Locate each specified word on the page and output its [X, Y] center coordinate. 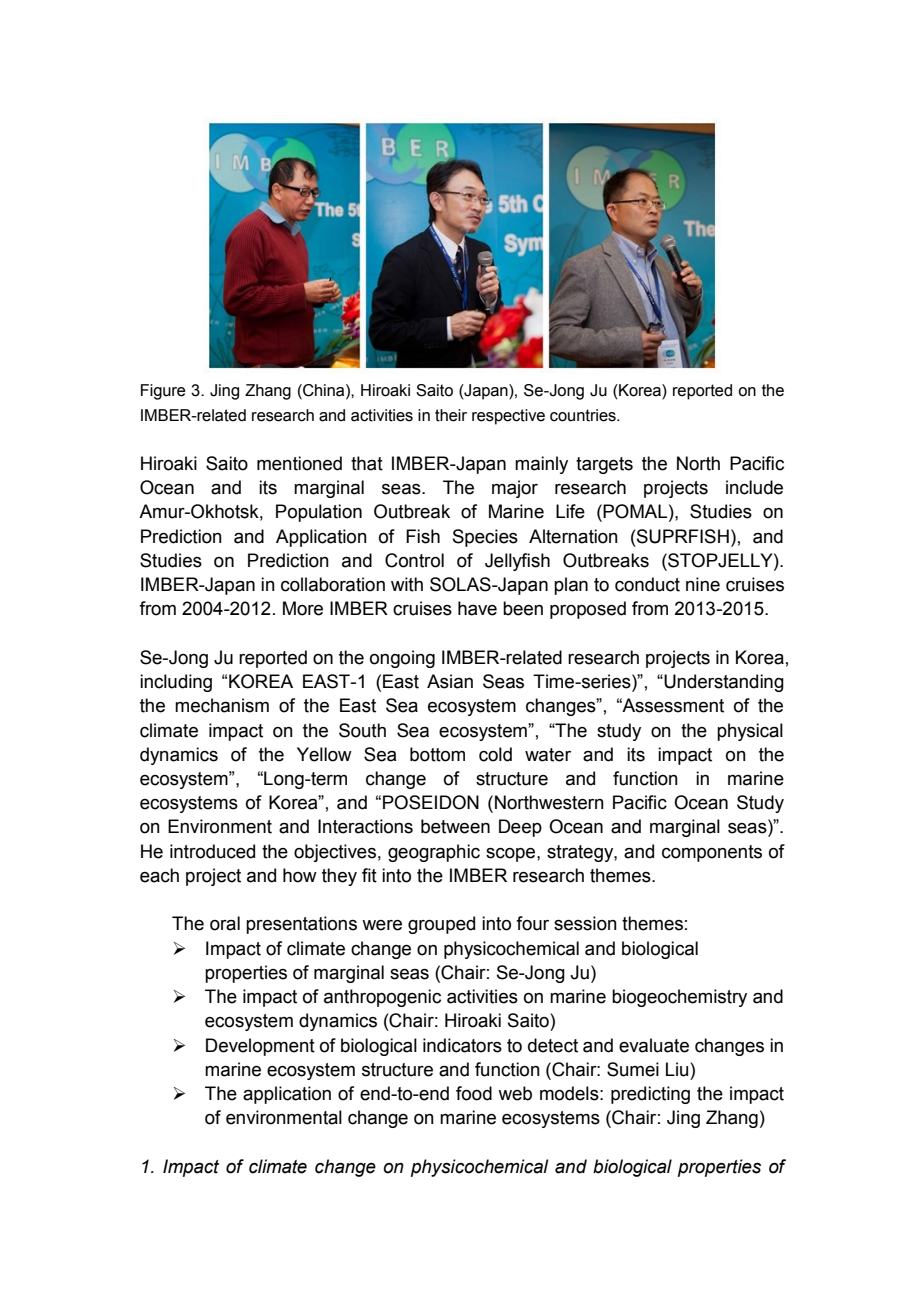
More [303, 608]
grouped [441, 925]
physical [750, 732]
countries [584, 415]
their [451, 415]
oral [225, 923]
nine [703, 584]
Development [260, 1047]
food [474, 1093]
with [407, 584]
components [712, 853]
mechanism [222, 705]
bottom [437, 754]
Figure [163, 392]
